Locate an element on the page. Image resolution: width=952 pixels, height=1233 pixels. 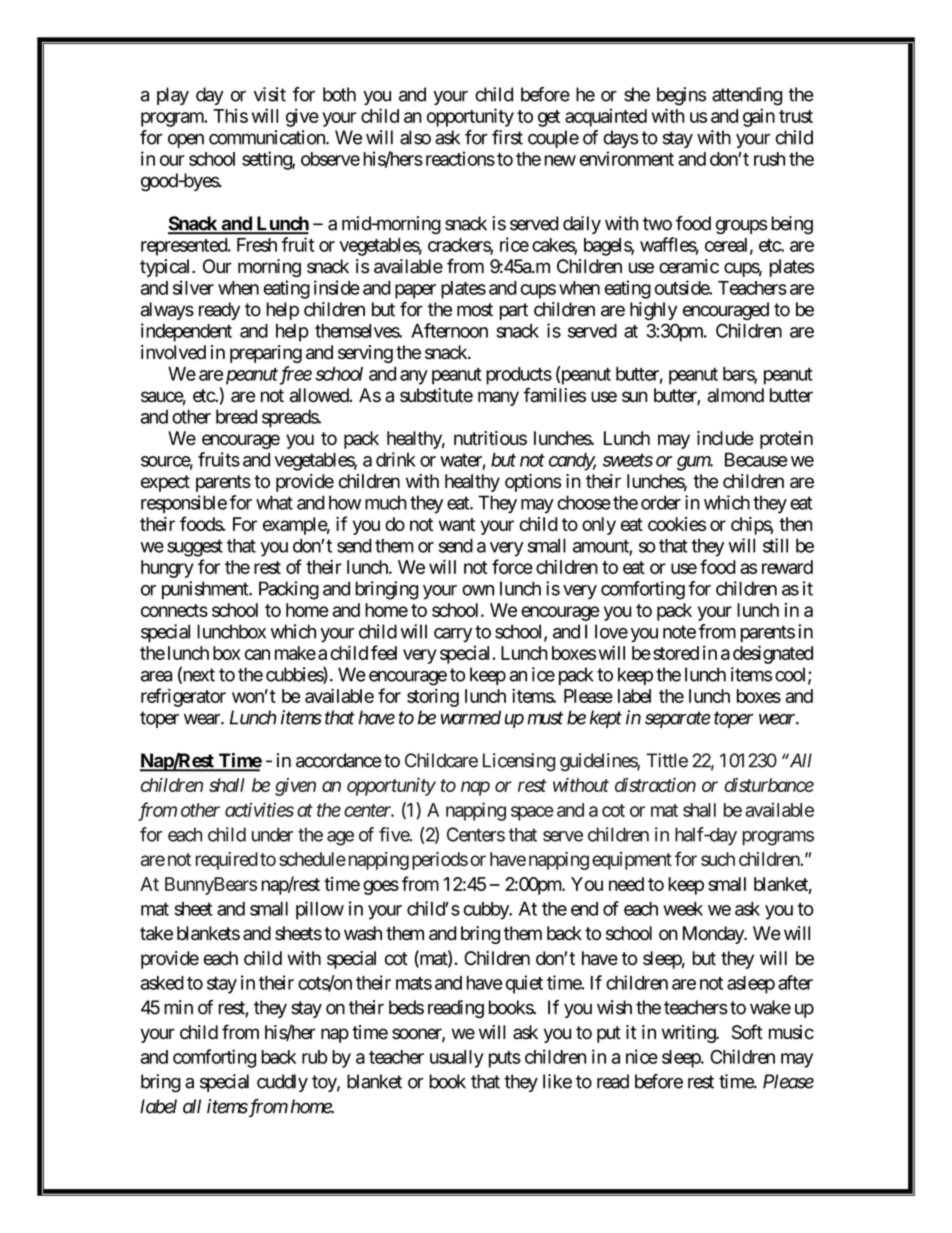
highly is located at coordinates (653, 311).
